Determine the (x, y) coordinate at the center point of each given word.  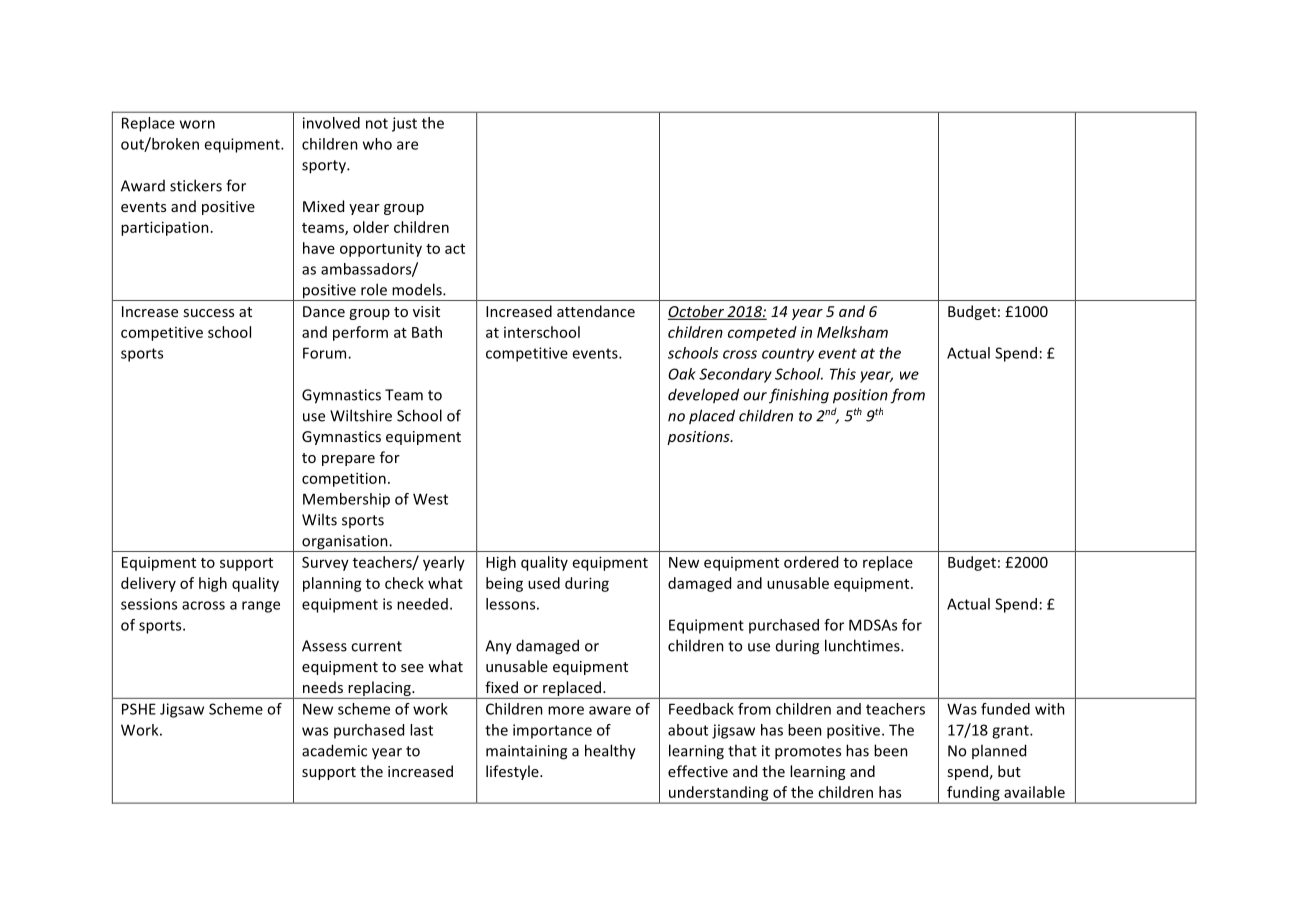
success (208, 313)
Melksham (852, 332)
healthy (610, 752)
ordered (811, 562)
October (697, 312)
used (544, 583)
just (404, 124)
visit (426, 311)
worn (197, 124)
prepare (348, 460)
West (430, 499)
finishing (799, 396)
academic (334, 750)
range (261, 607)
